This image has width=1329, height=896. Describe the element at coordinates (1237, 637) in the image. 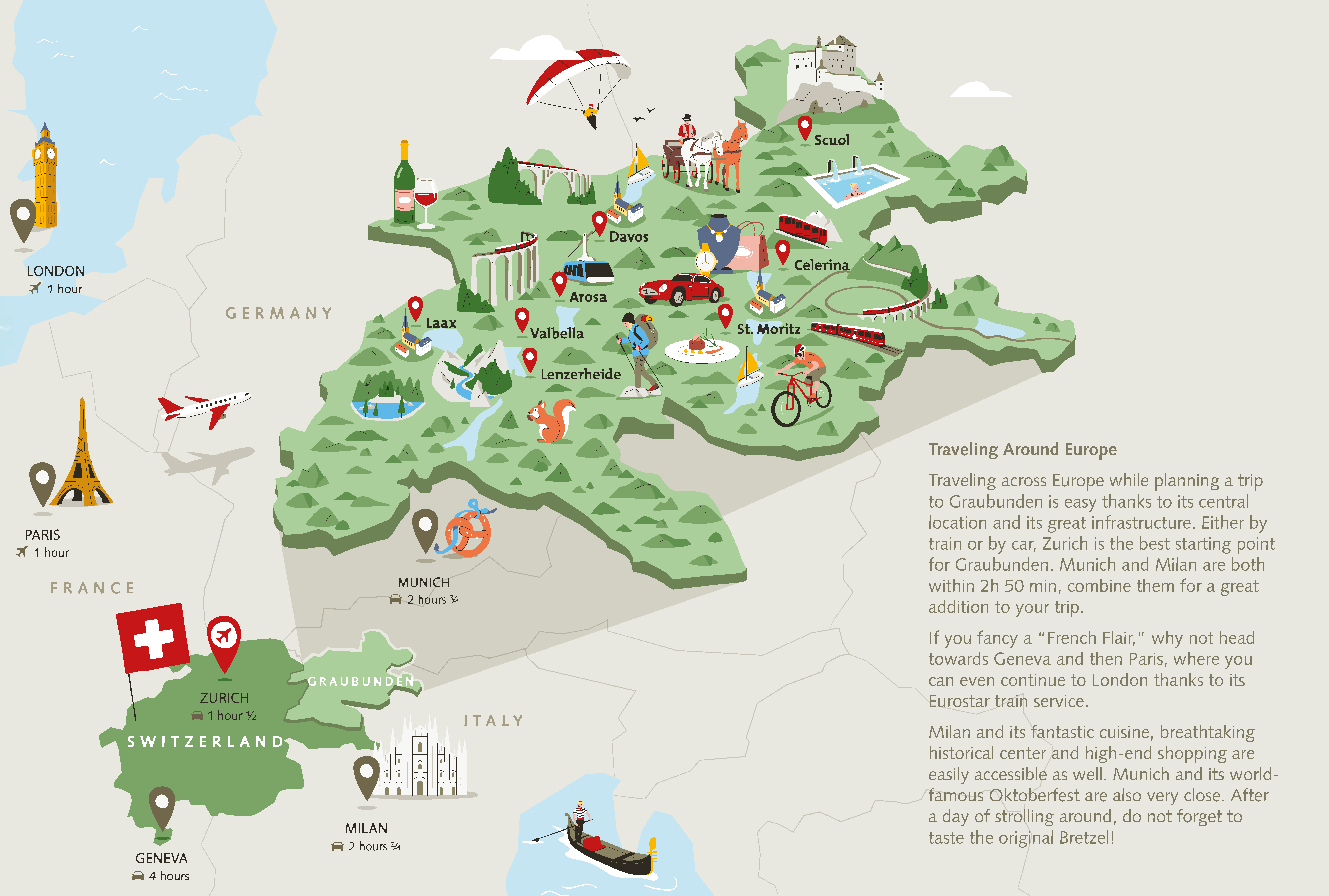

I see `head` at that location.
